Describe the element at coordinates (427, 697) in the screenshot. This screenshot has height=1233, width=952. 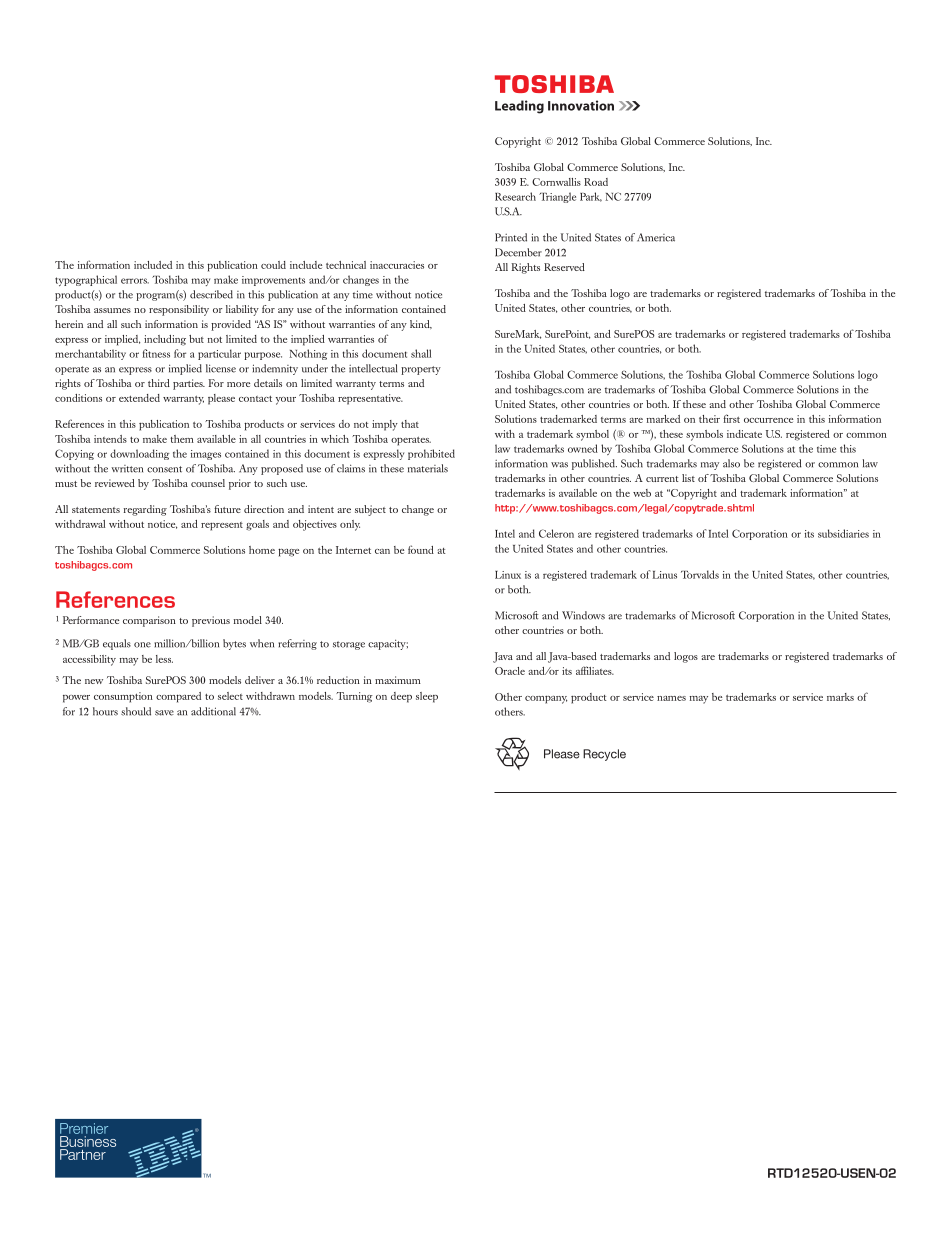
I see `sleep` at that location.
